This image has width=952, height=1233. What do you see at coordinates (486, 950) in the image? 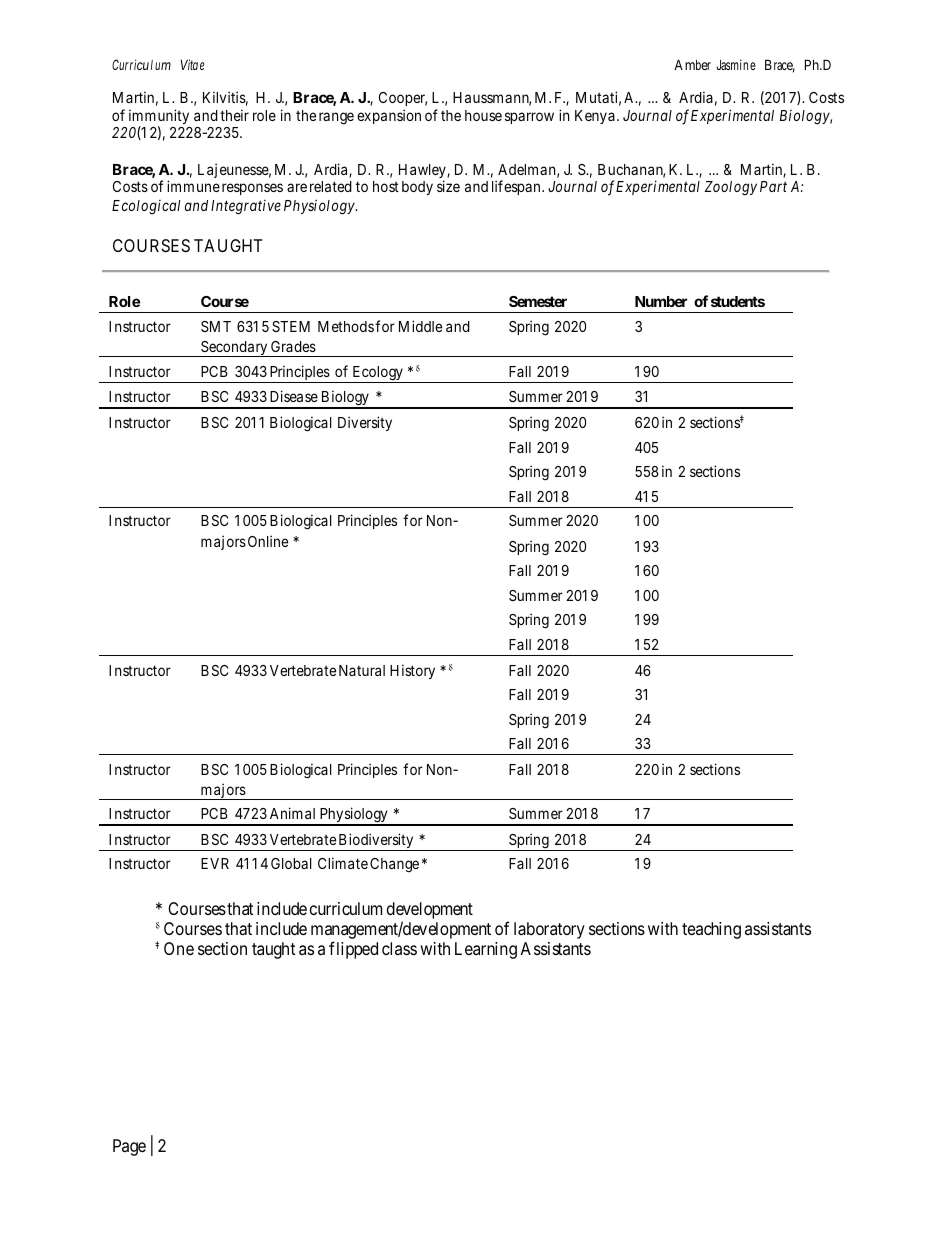
I see `Learning` at bounding box center [486, 950].
